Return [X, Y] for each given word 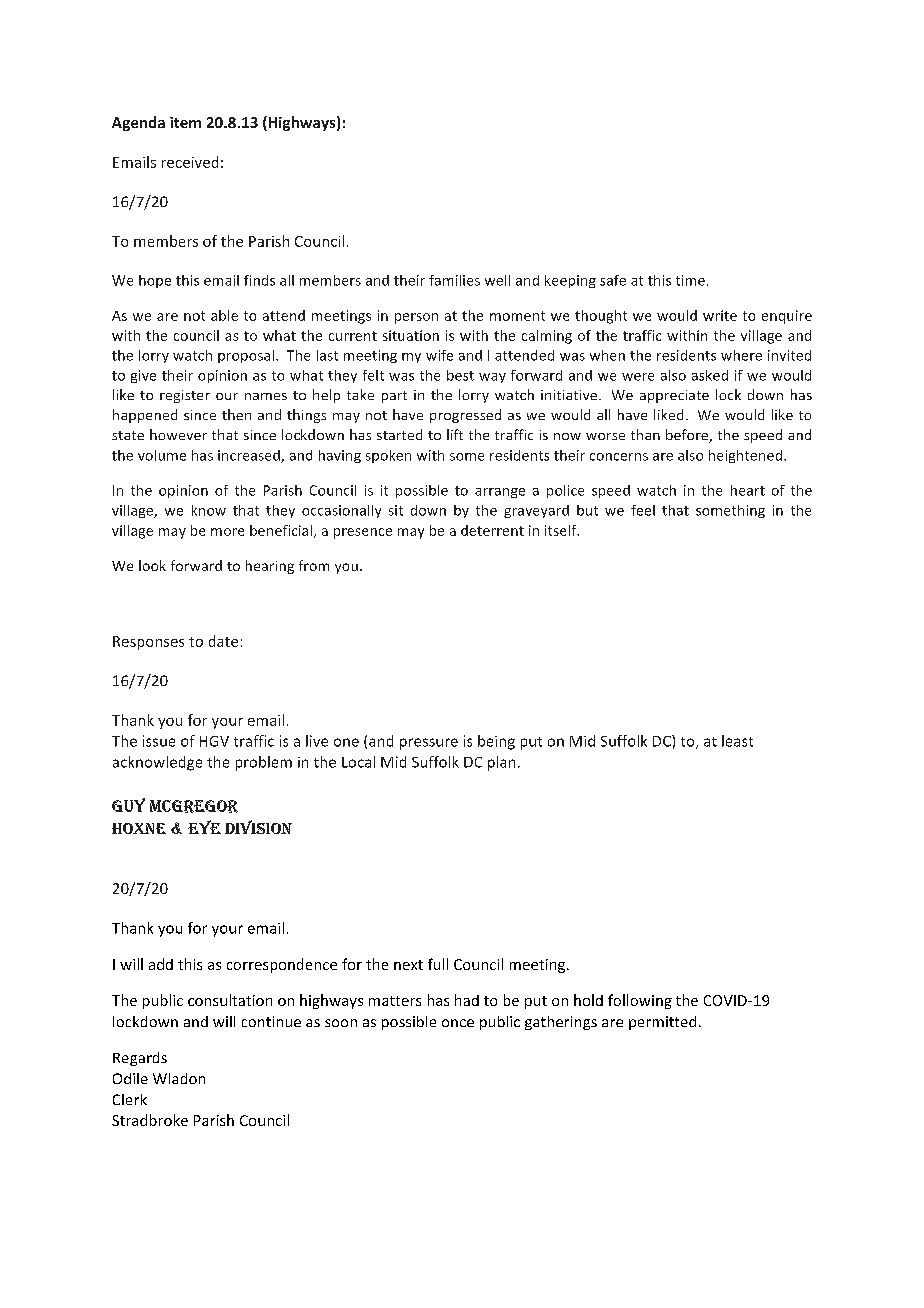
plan [501, 763]
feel [643, 510]
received [190, 162]
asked [710, 375]
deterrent [492, 530]
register [185, 396]
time [690, 280]
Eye [204, 827]
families [454, 280]
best [460, 375]
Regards [140, 1059]
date [223, 641]
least [737, 741]
